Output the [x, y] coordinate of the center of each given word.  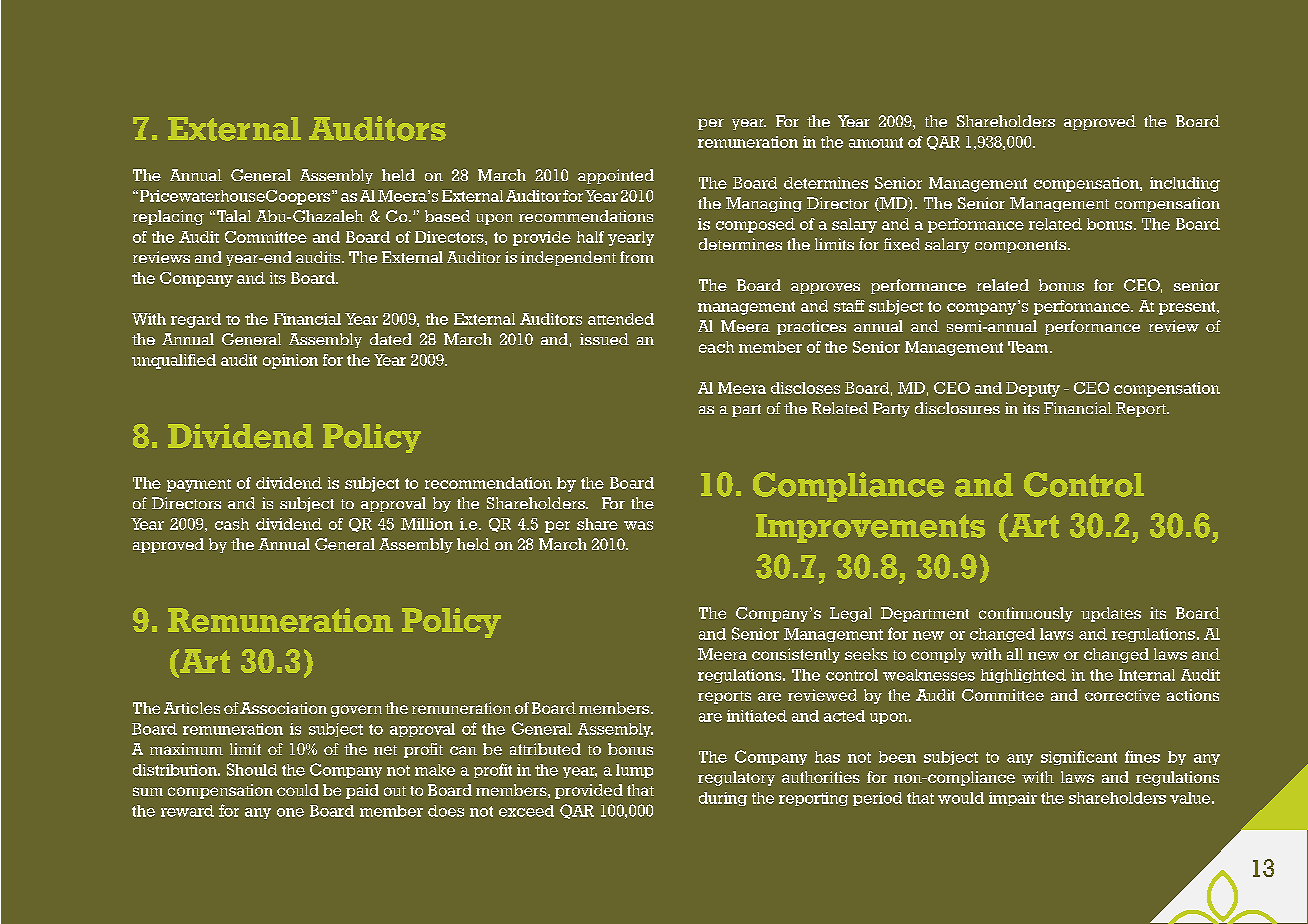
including [1185, 184]
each [716, 347]
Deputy [1033, 389]
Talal [234, 216]
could [298, 790]
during [723, 799]
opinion [290, 361]
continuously [1026, 614]
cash [232, 524]
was [638, 525]
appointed [616, 176]
